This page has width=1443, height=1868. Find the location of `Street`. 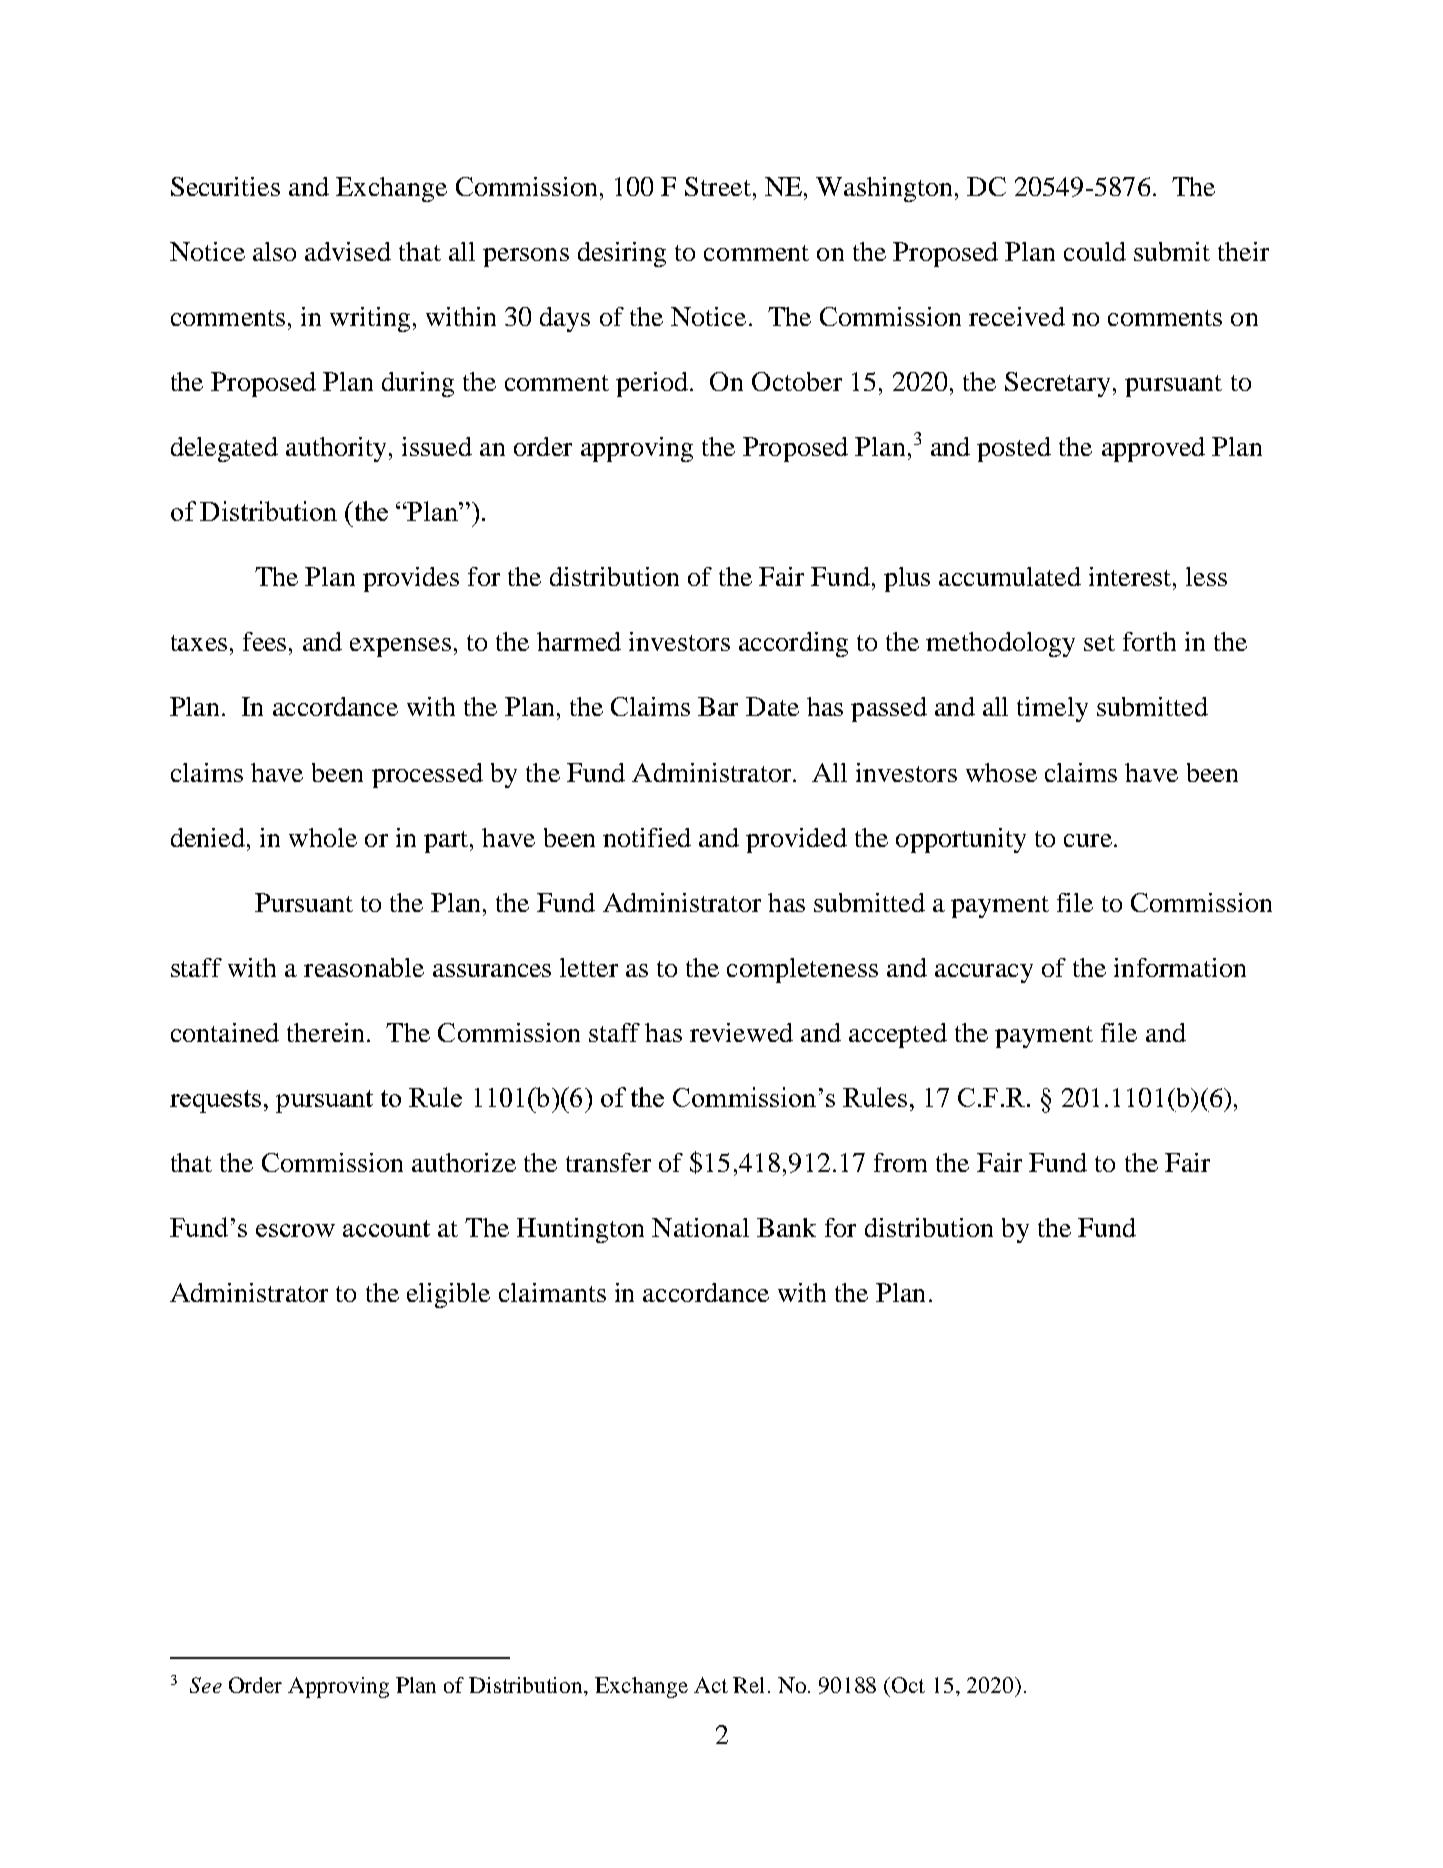

Street is located at coordinates (718, 186).
